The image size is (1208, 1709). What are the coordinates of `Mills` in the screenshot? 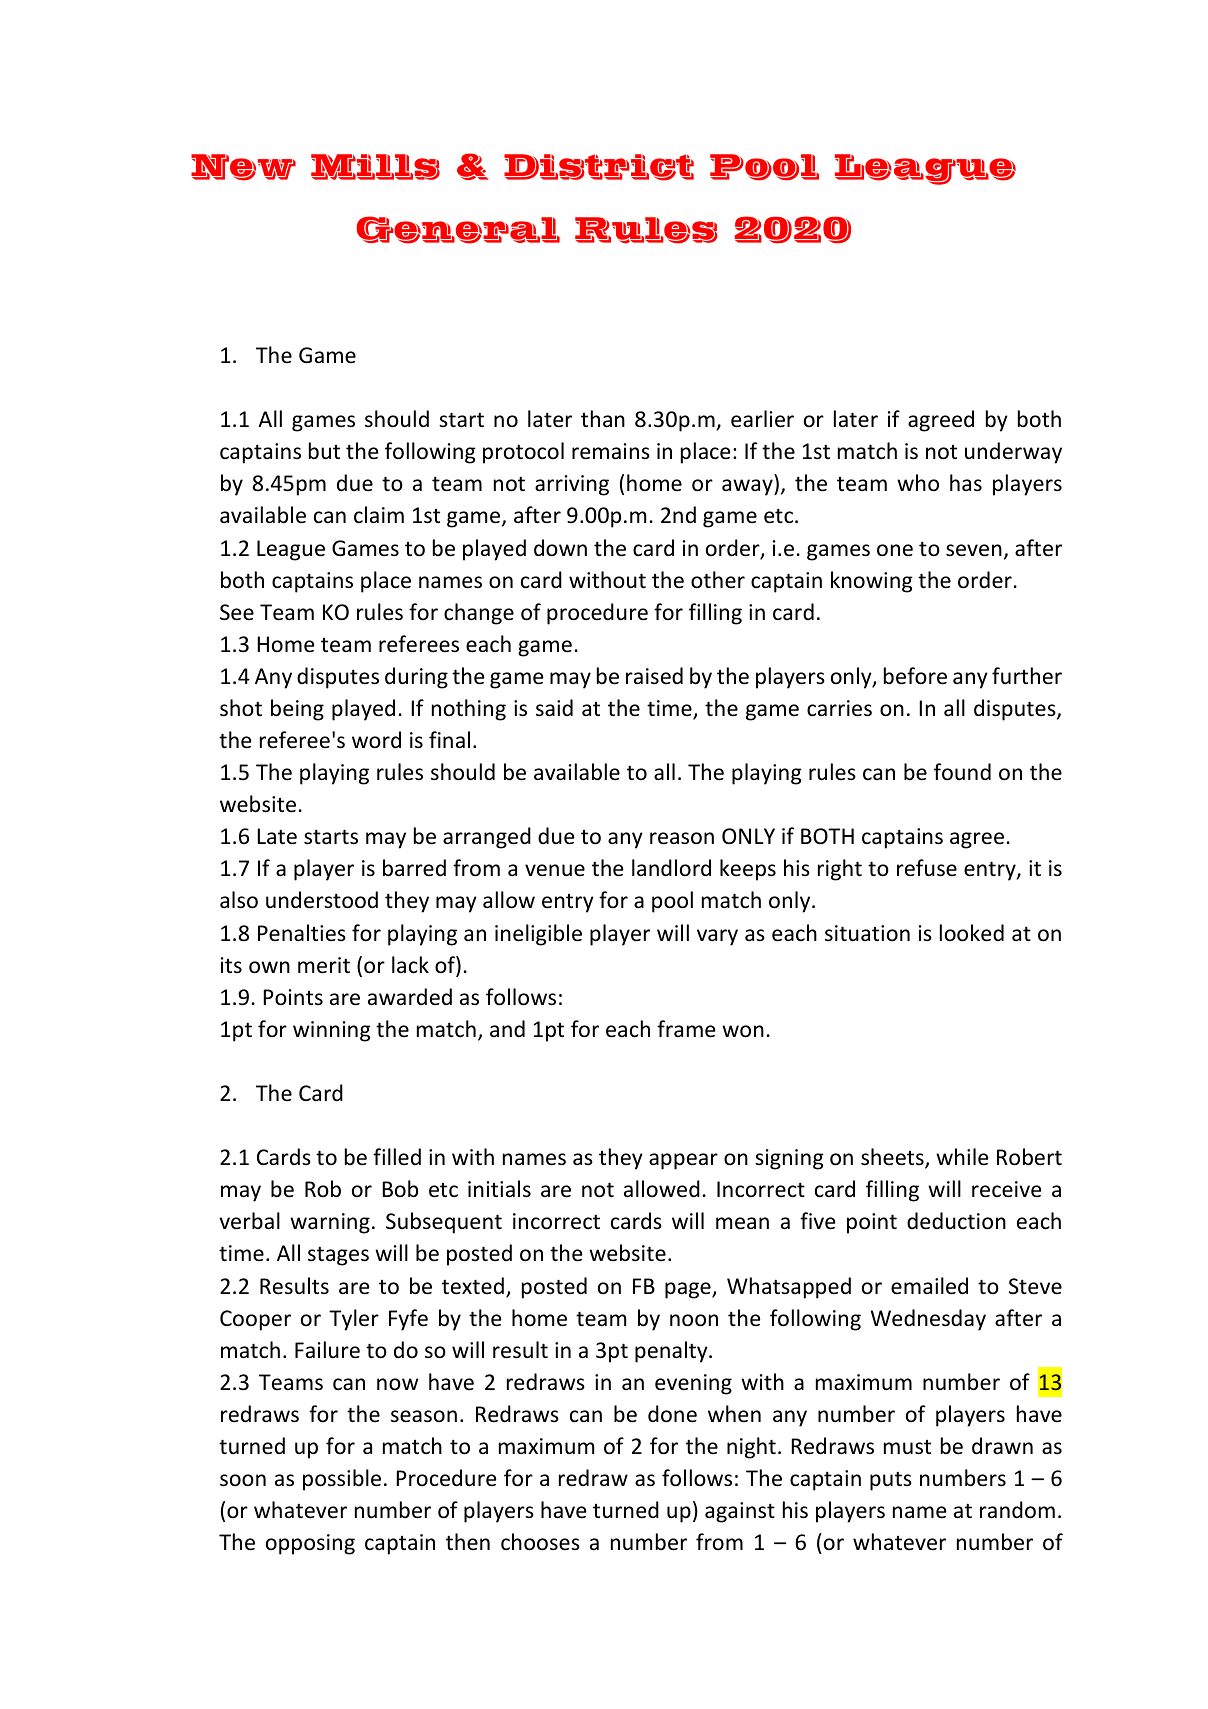 It's located at (375, 167).
